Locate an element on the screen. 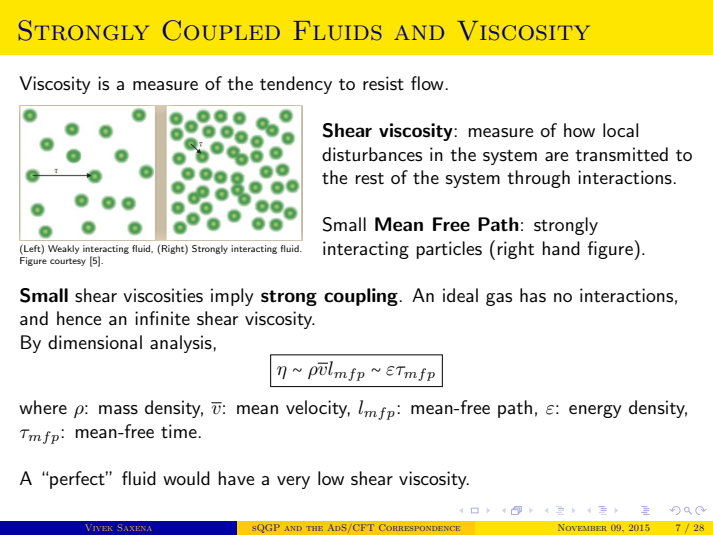 This screenshot has height=535, width=713. Vivek is located at coordinates (99, 527).
